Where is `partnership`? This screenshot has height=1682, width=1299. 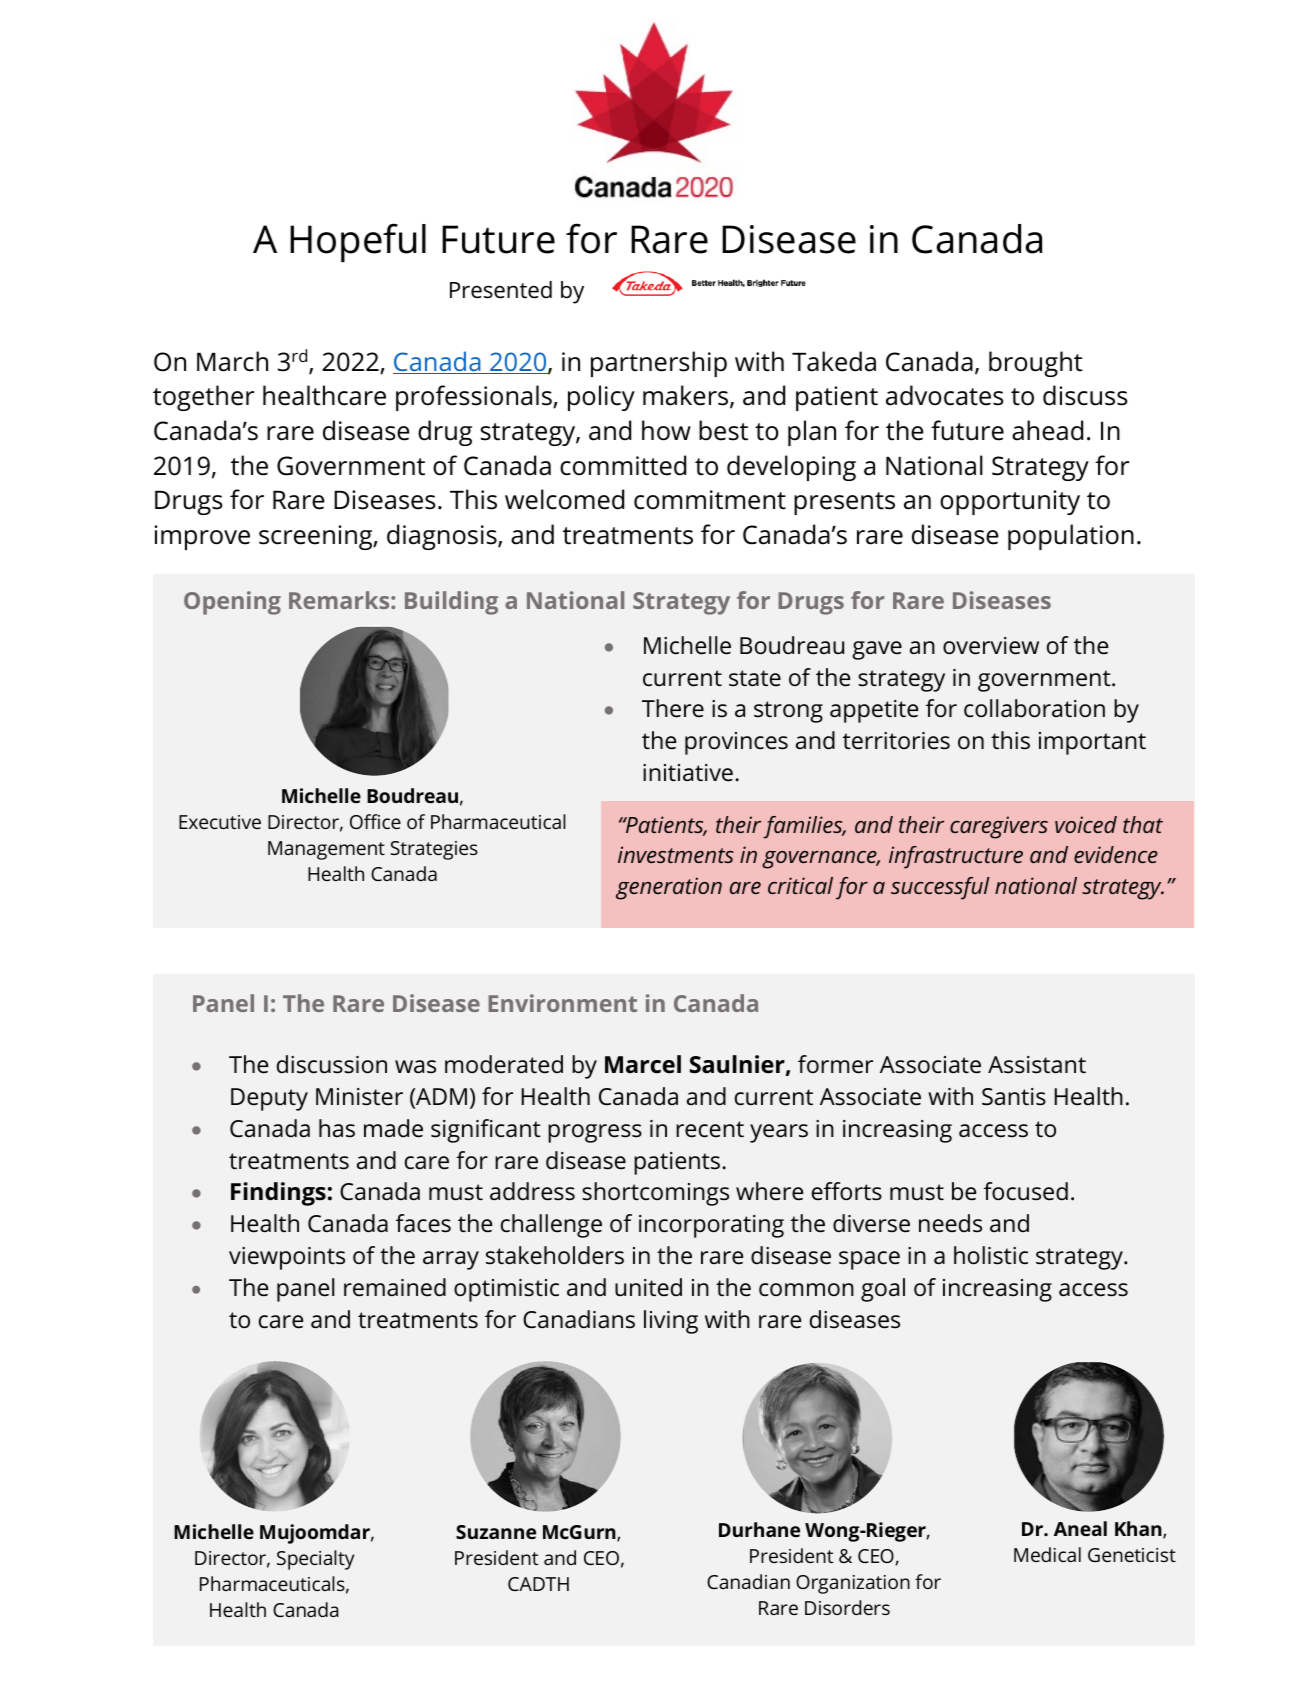 partnership is located at coordinates (659, 364).
